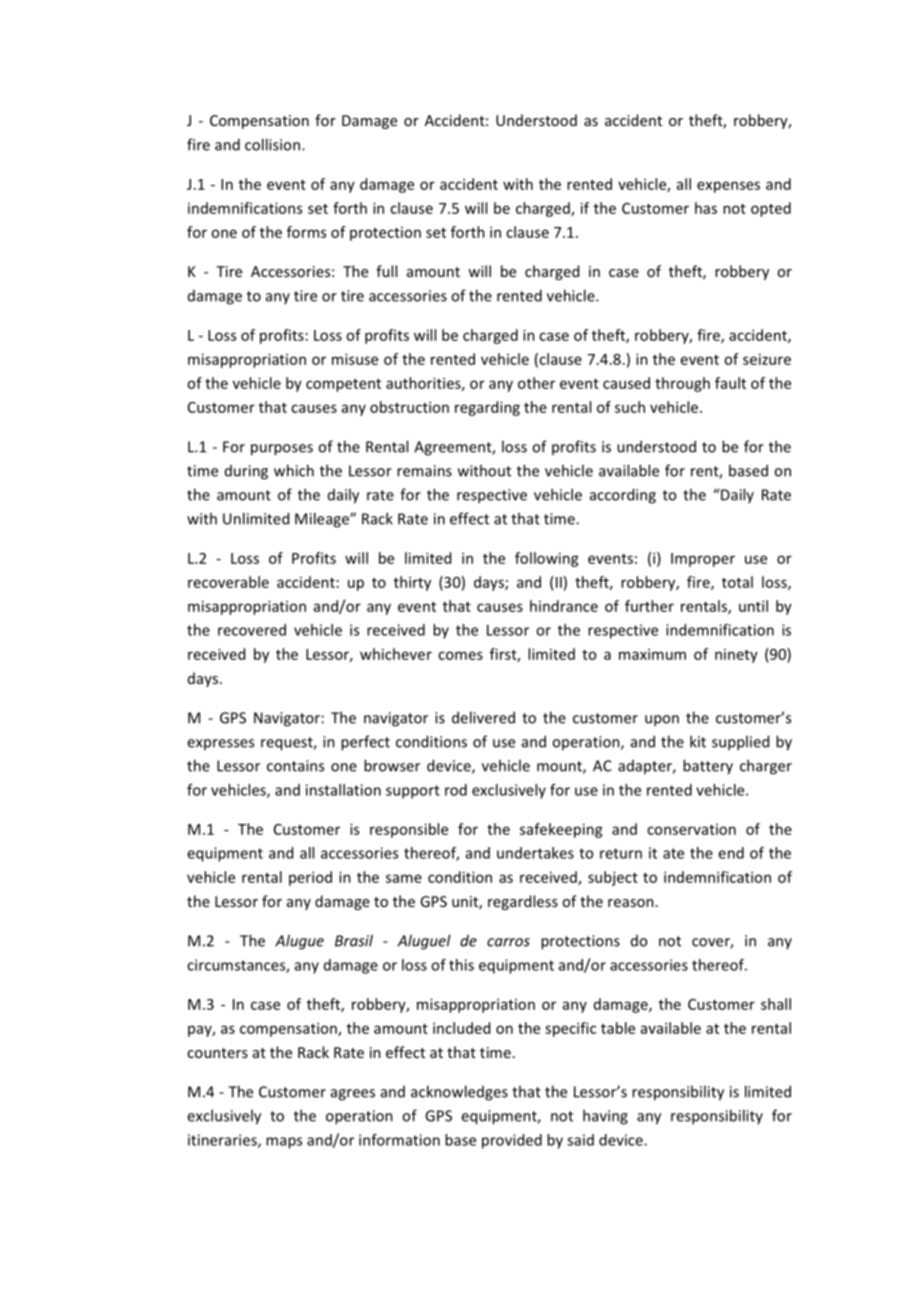 The image size is (924, 1308). What do you see at coordinates (220, 744) in the screenshot?
I see `expresses` at bounding box center [220, 744].
